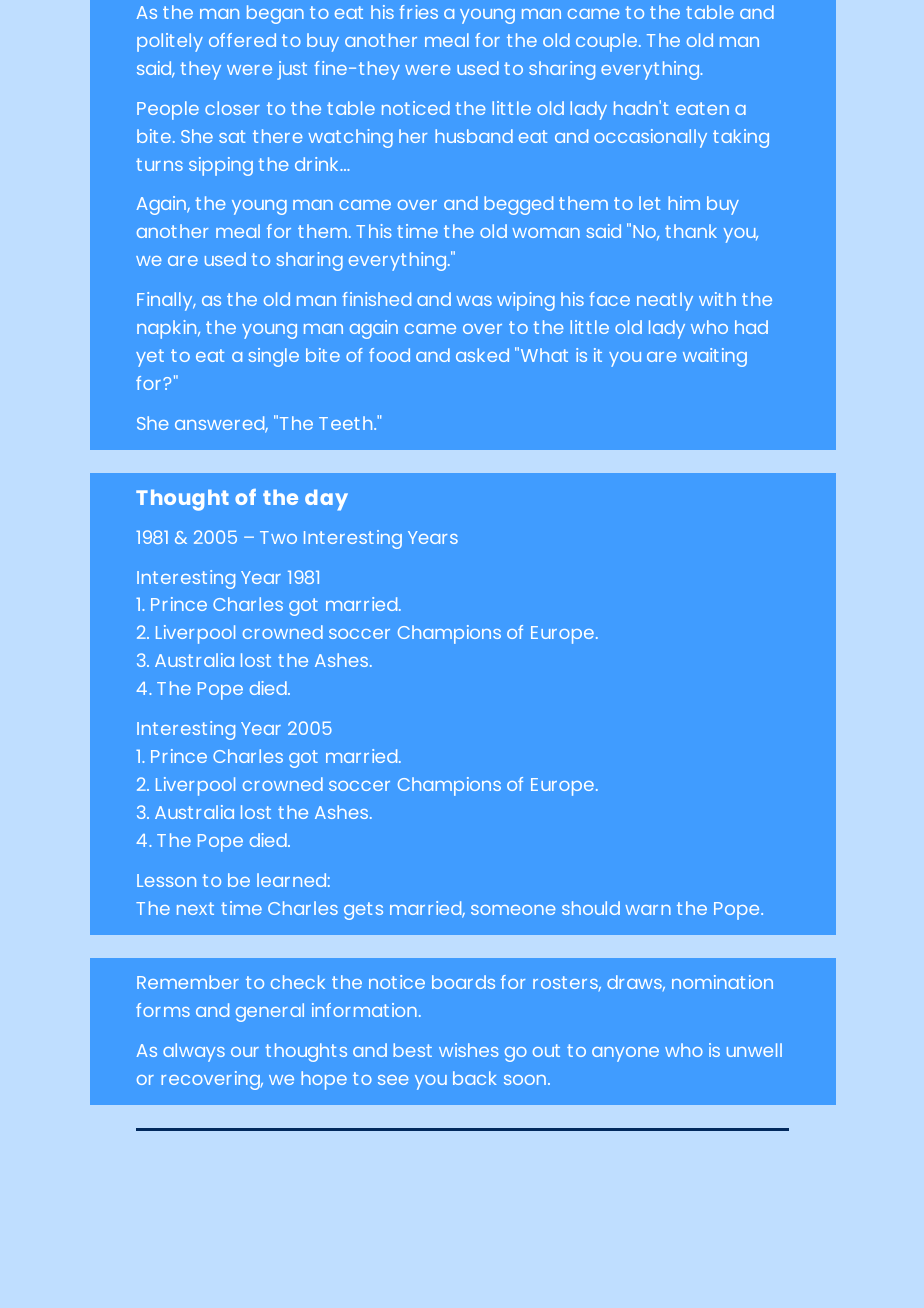 The width and height of the screenshot is (924, 1308). What do you see at coordinates (242, 40) in the screenshot?
I see `offered` at bounding box center [242, 40].
